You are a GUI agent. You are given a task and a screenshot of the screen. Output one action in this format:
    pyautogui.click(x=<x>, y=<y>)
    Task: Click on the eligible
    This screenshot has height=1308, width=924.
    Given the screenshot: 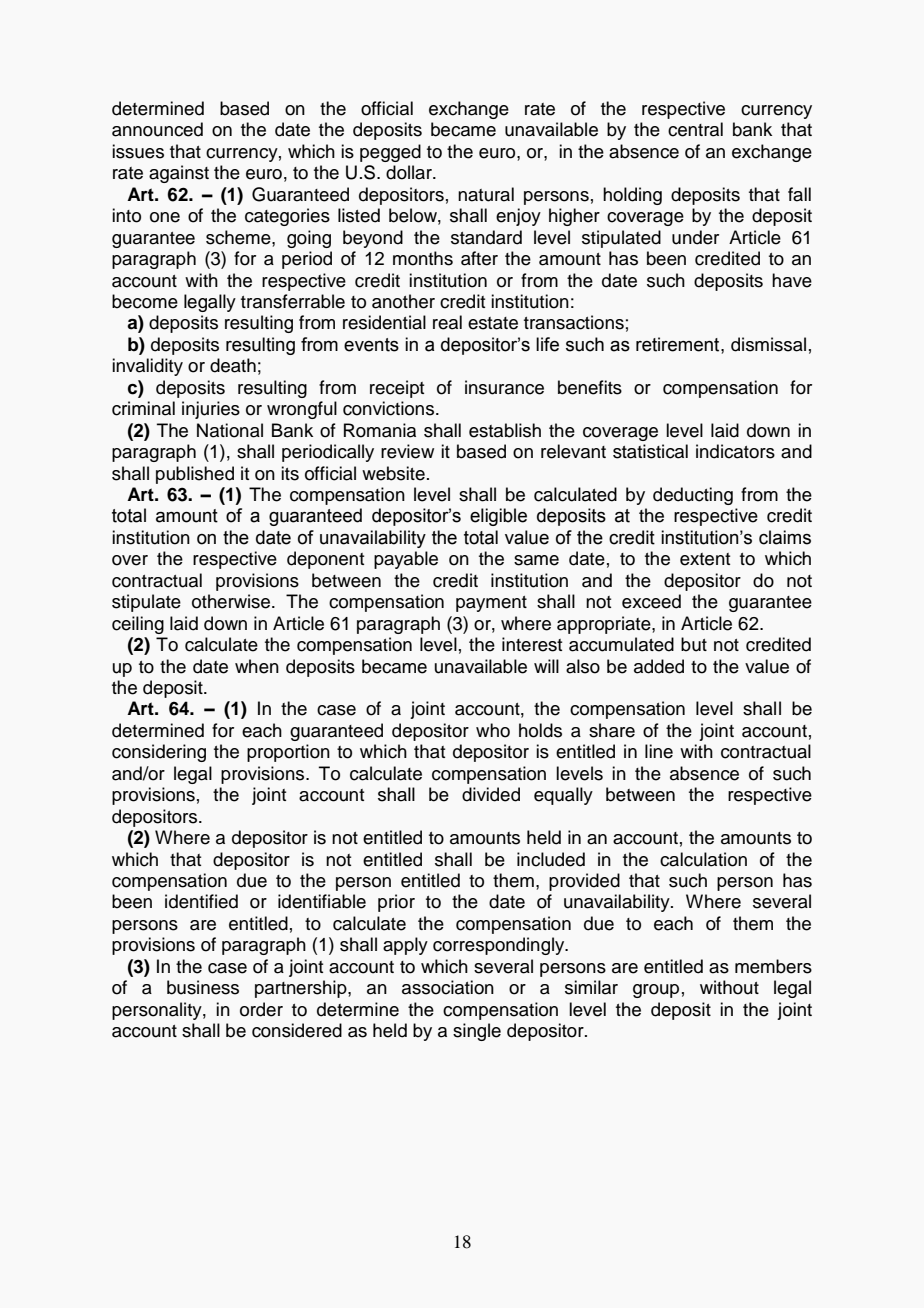 What is the action you would take?
    pyautogui.click(x=498, y=517)
